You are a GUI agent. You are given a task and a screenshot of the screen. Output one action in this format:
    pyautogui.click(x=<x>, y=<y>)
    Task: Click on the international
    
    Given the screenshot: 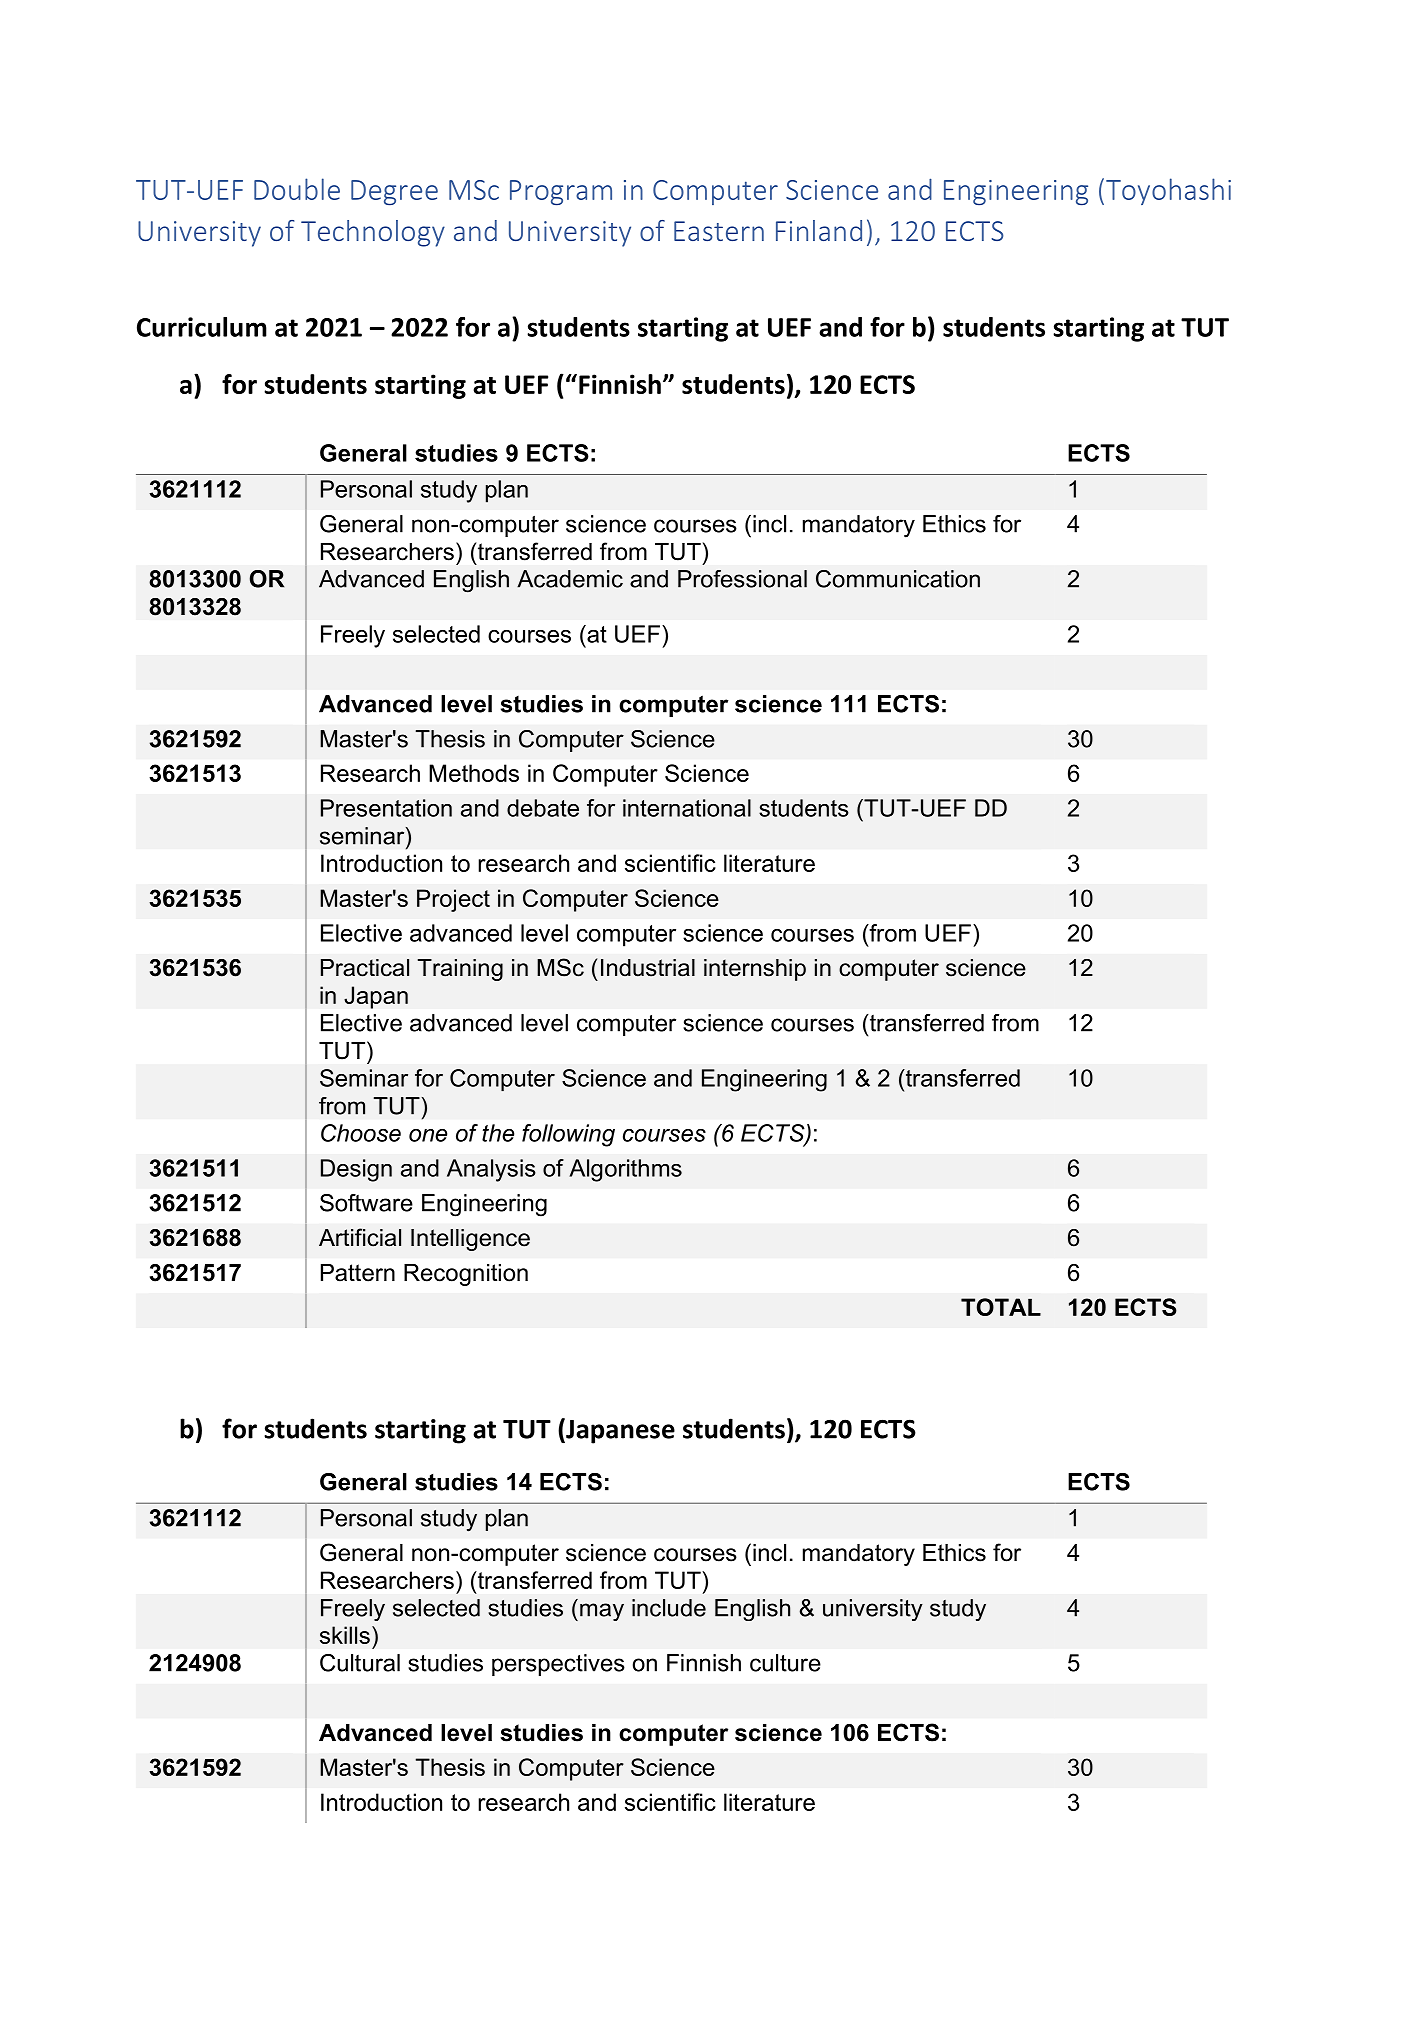 What is the action you would take?
    pyautogui.click(x=687, y=808)
